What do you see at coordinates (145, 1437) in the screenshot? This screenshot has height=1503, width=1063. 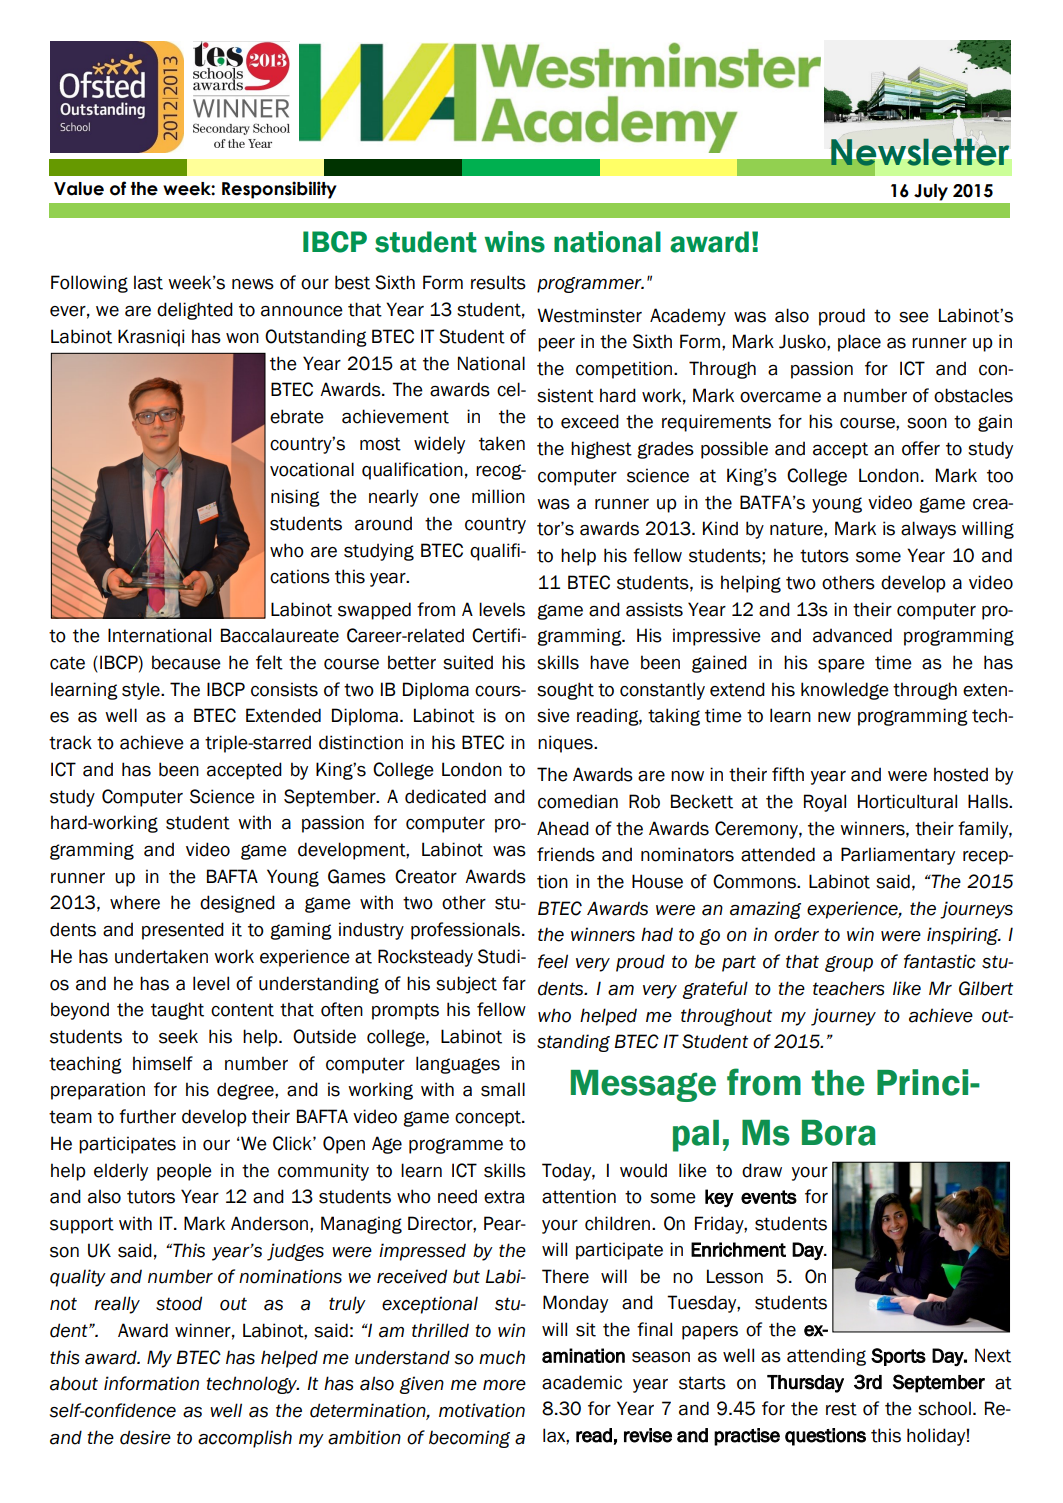 I see `desire` at bounding box center [145, 1437].
